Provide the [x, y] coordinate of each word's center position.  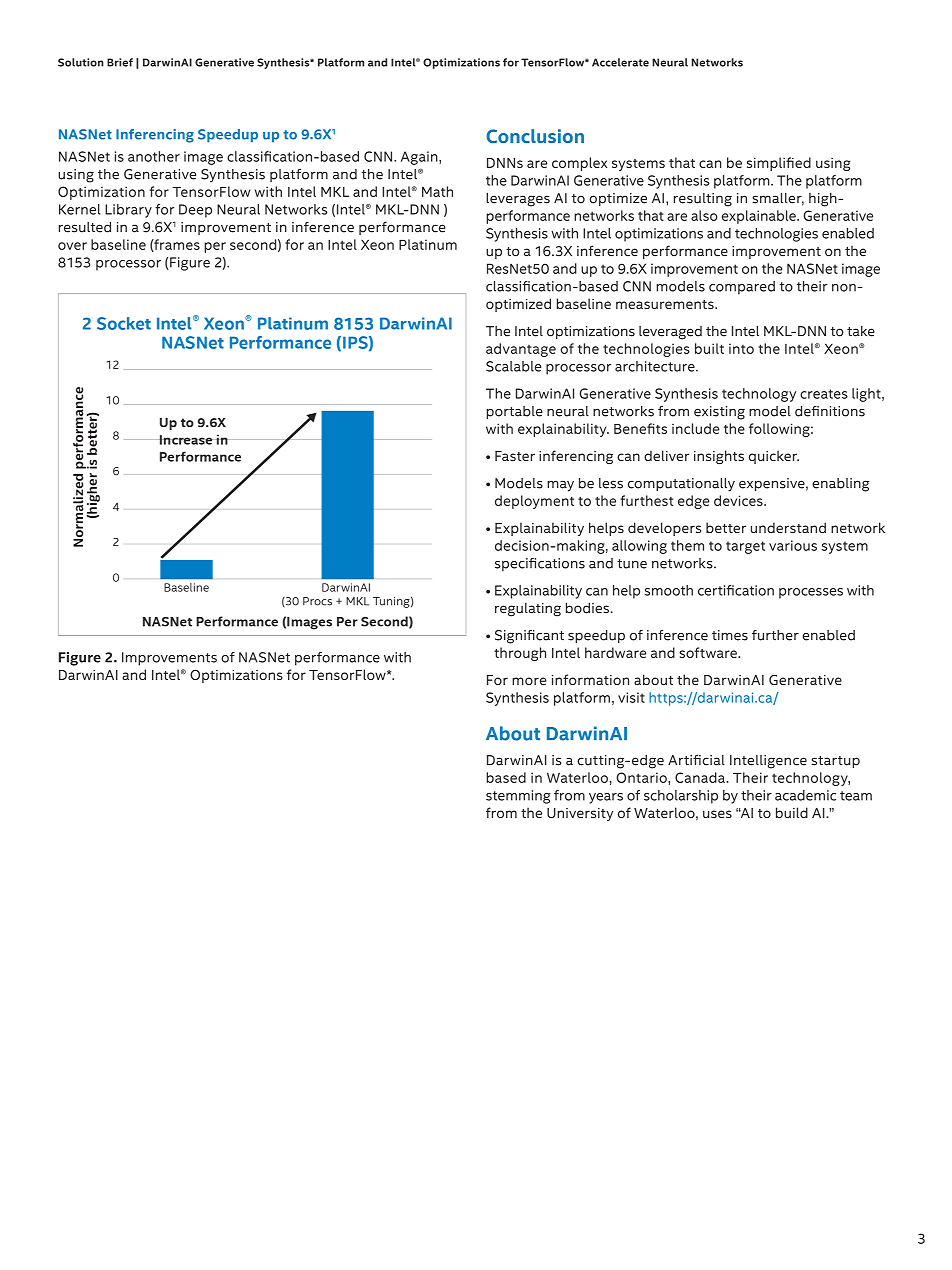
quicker [774, 457]
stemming [518, 797]
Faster [515, 456]
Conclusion [535, 136]
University [580, 814]
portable [514, 413]
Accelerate [620, 62]
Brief [120, 62]
